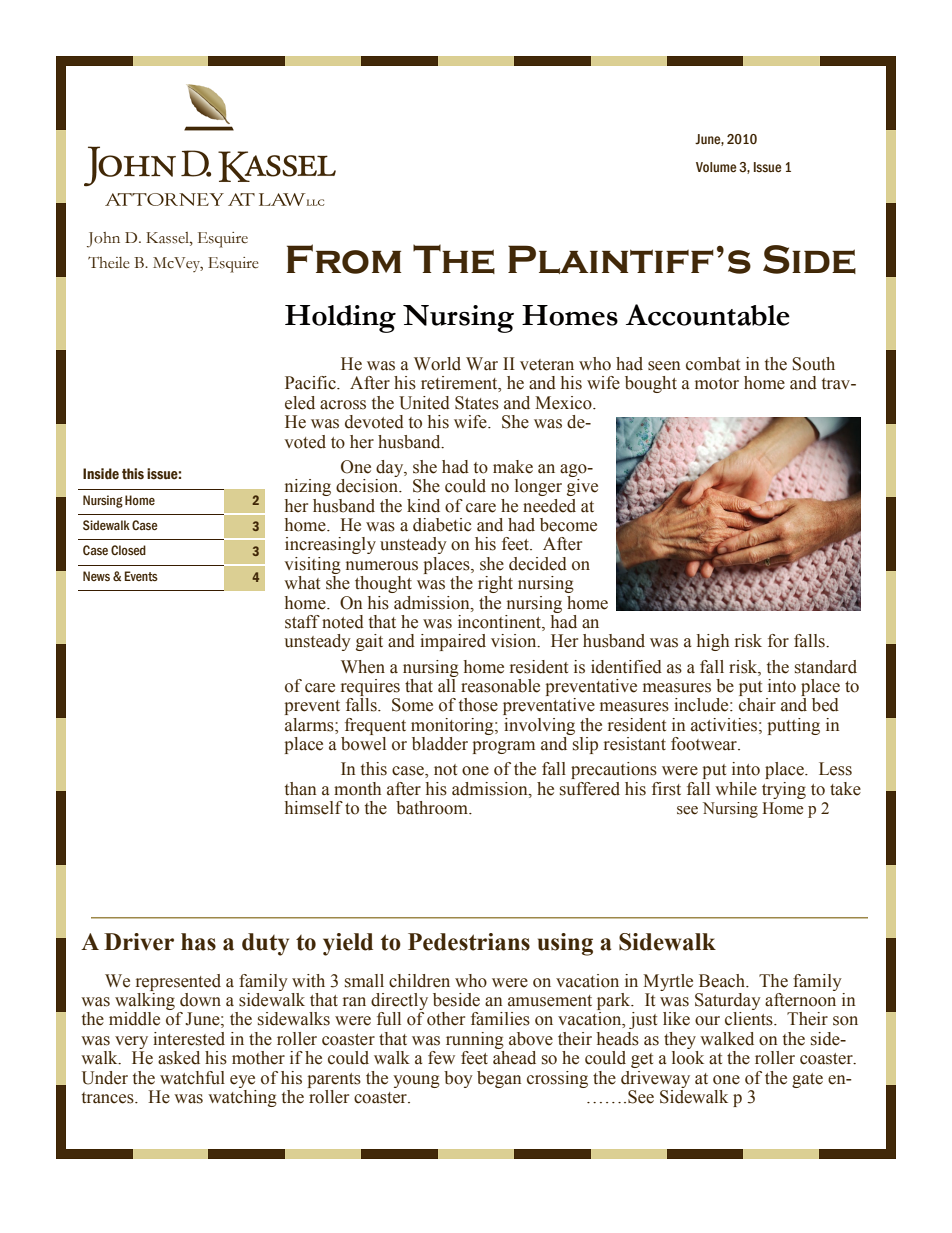 This image has height=1233, width=952. I want to click on impaired, so click(453, 642).
